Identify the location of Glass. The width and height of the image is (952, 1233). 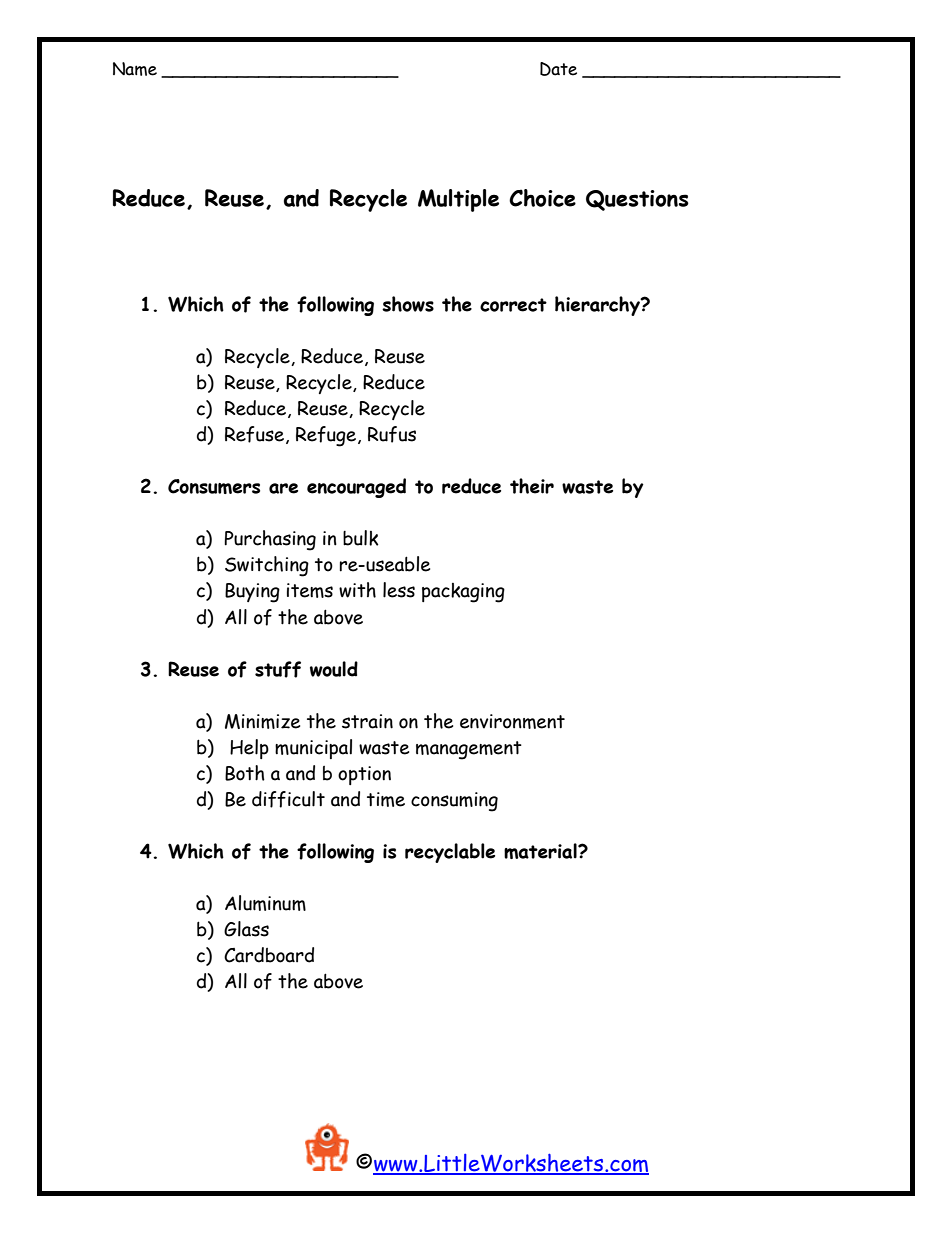
(246, 929).
